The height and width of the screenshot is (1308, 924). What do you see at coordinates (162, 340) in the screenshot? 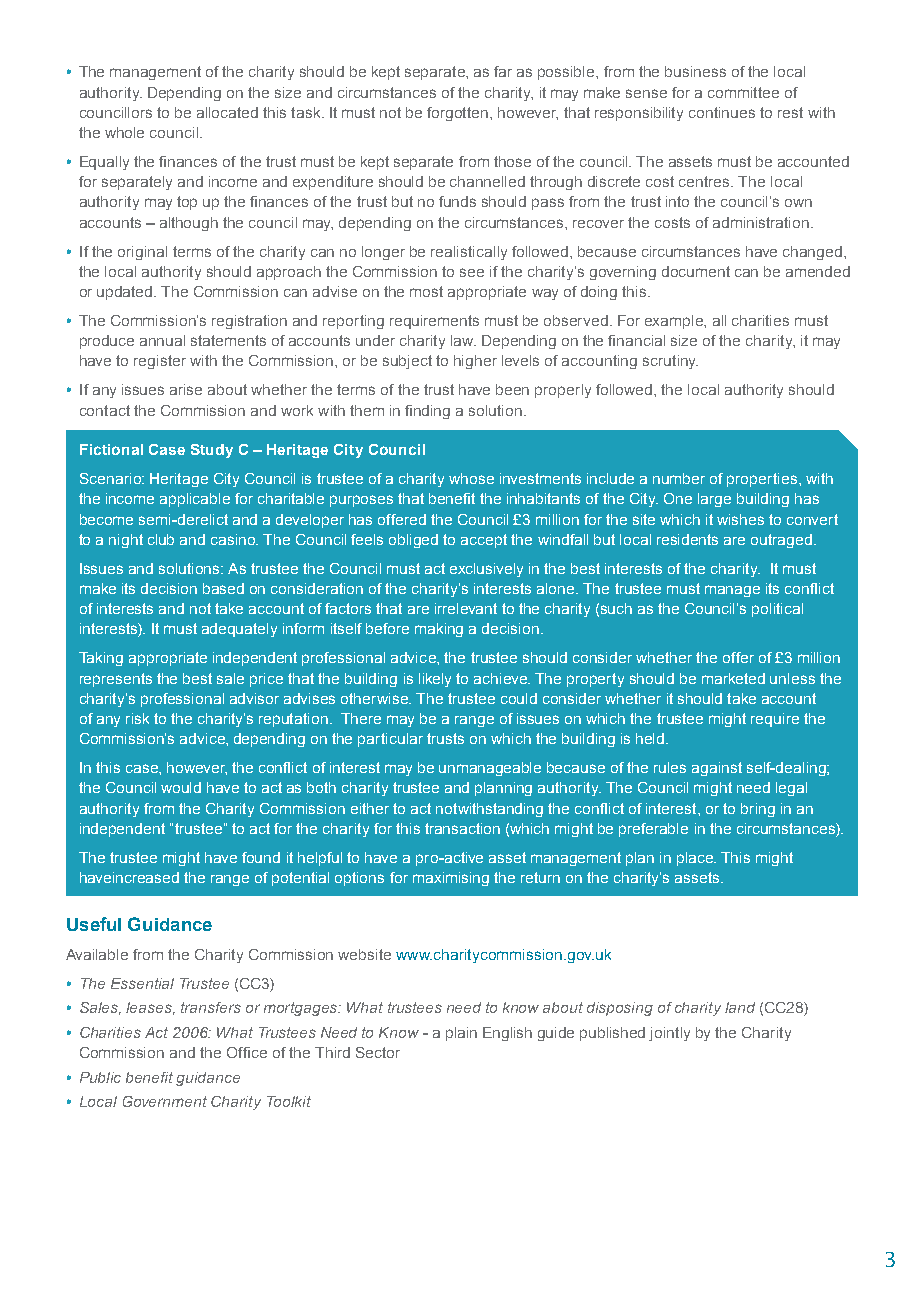
I see `annual` at bounding box center [162, 340].
